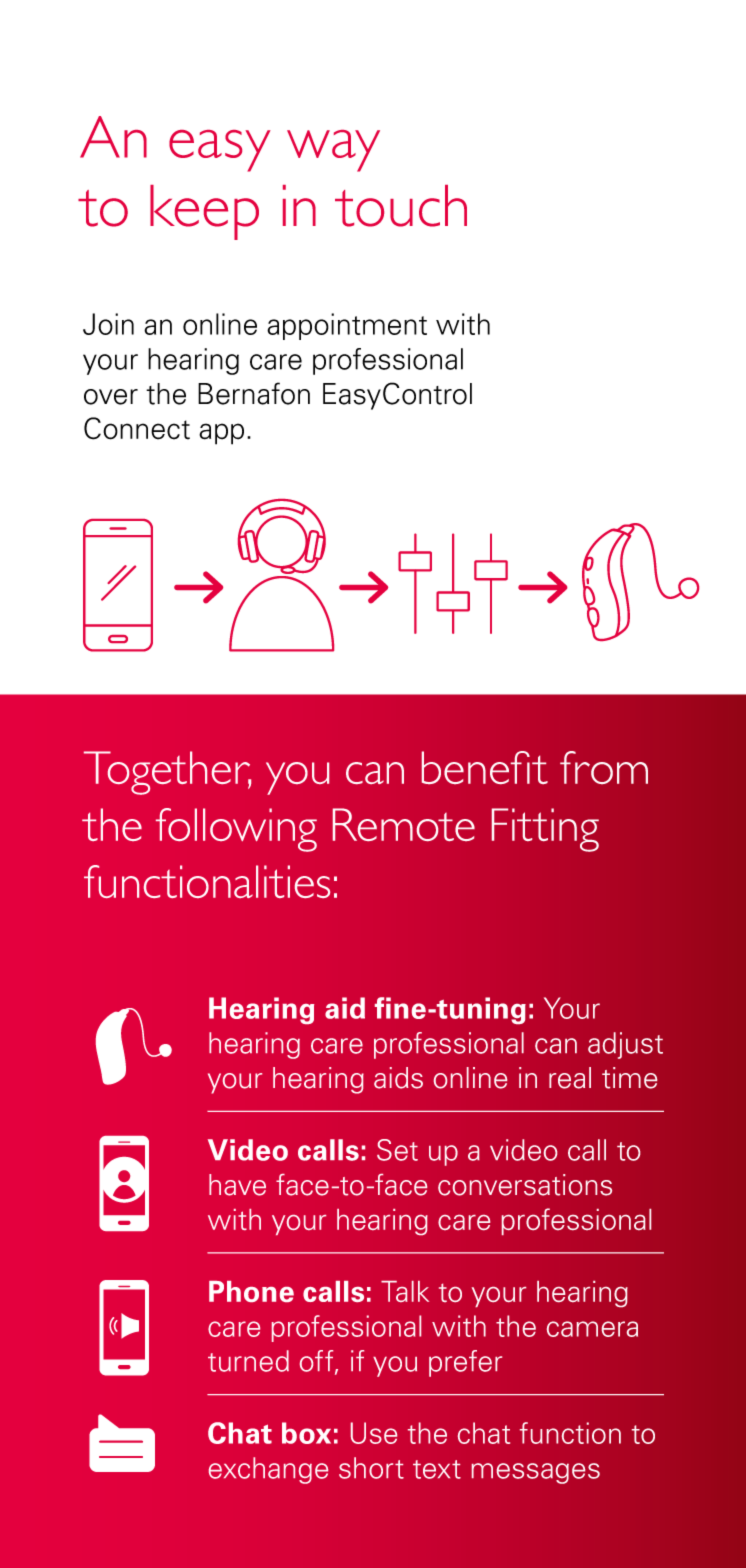 The image size is (746, 1568). What do you see at coordinates (333, 151) in the document?
I see `way` at bounding box center [333, 151].
